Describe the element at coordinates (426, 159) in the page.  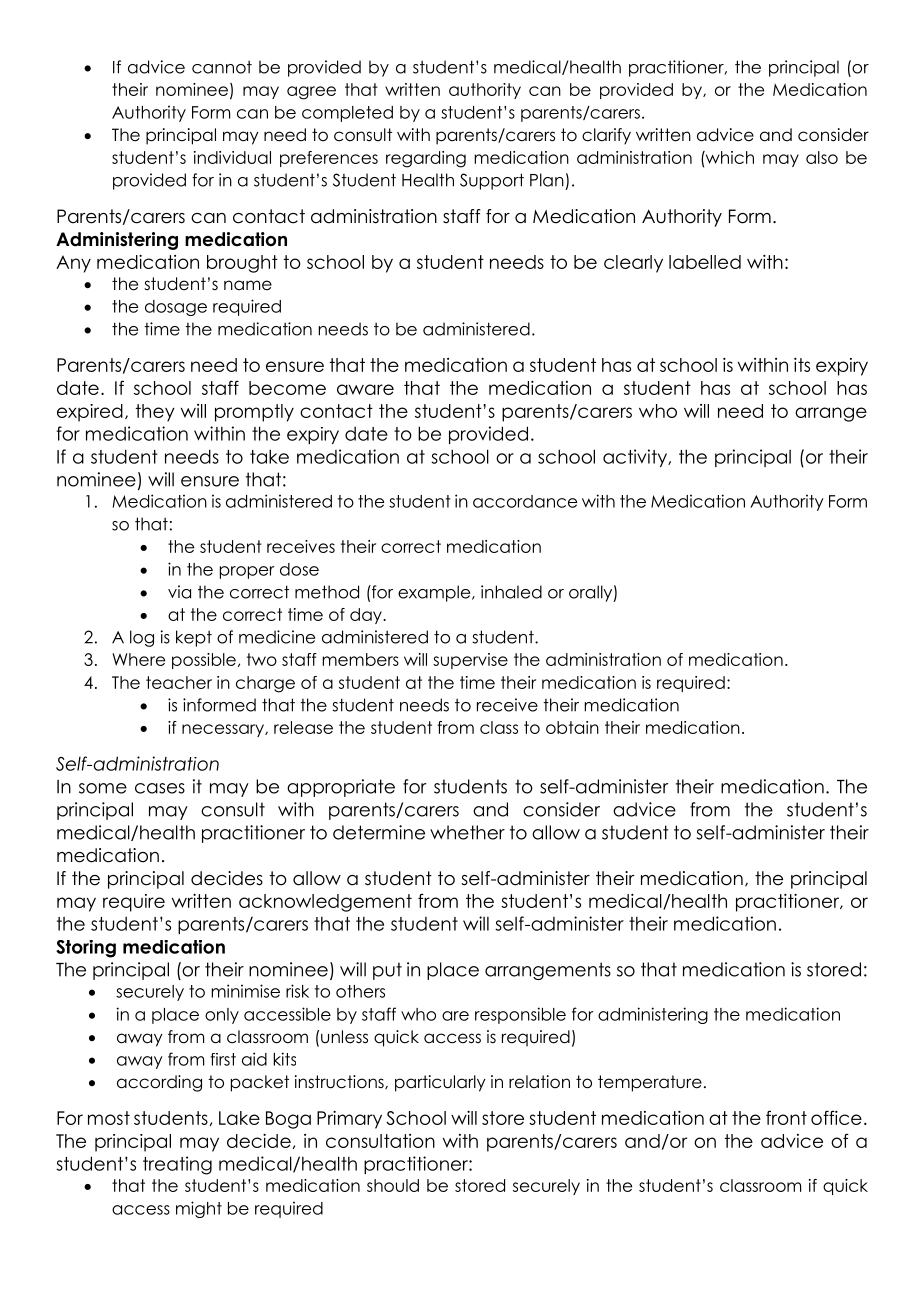
I see `regarding` at that location.
